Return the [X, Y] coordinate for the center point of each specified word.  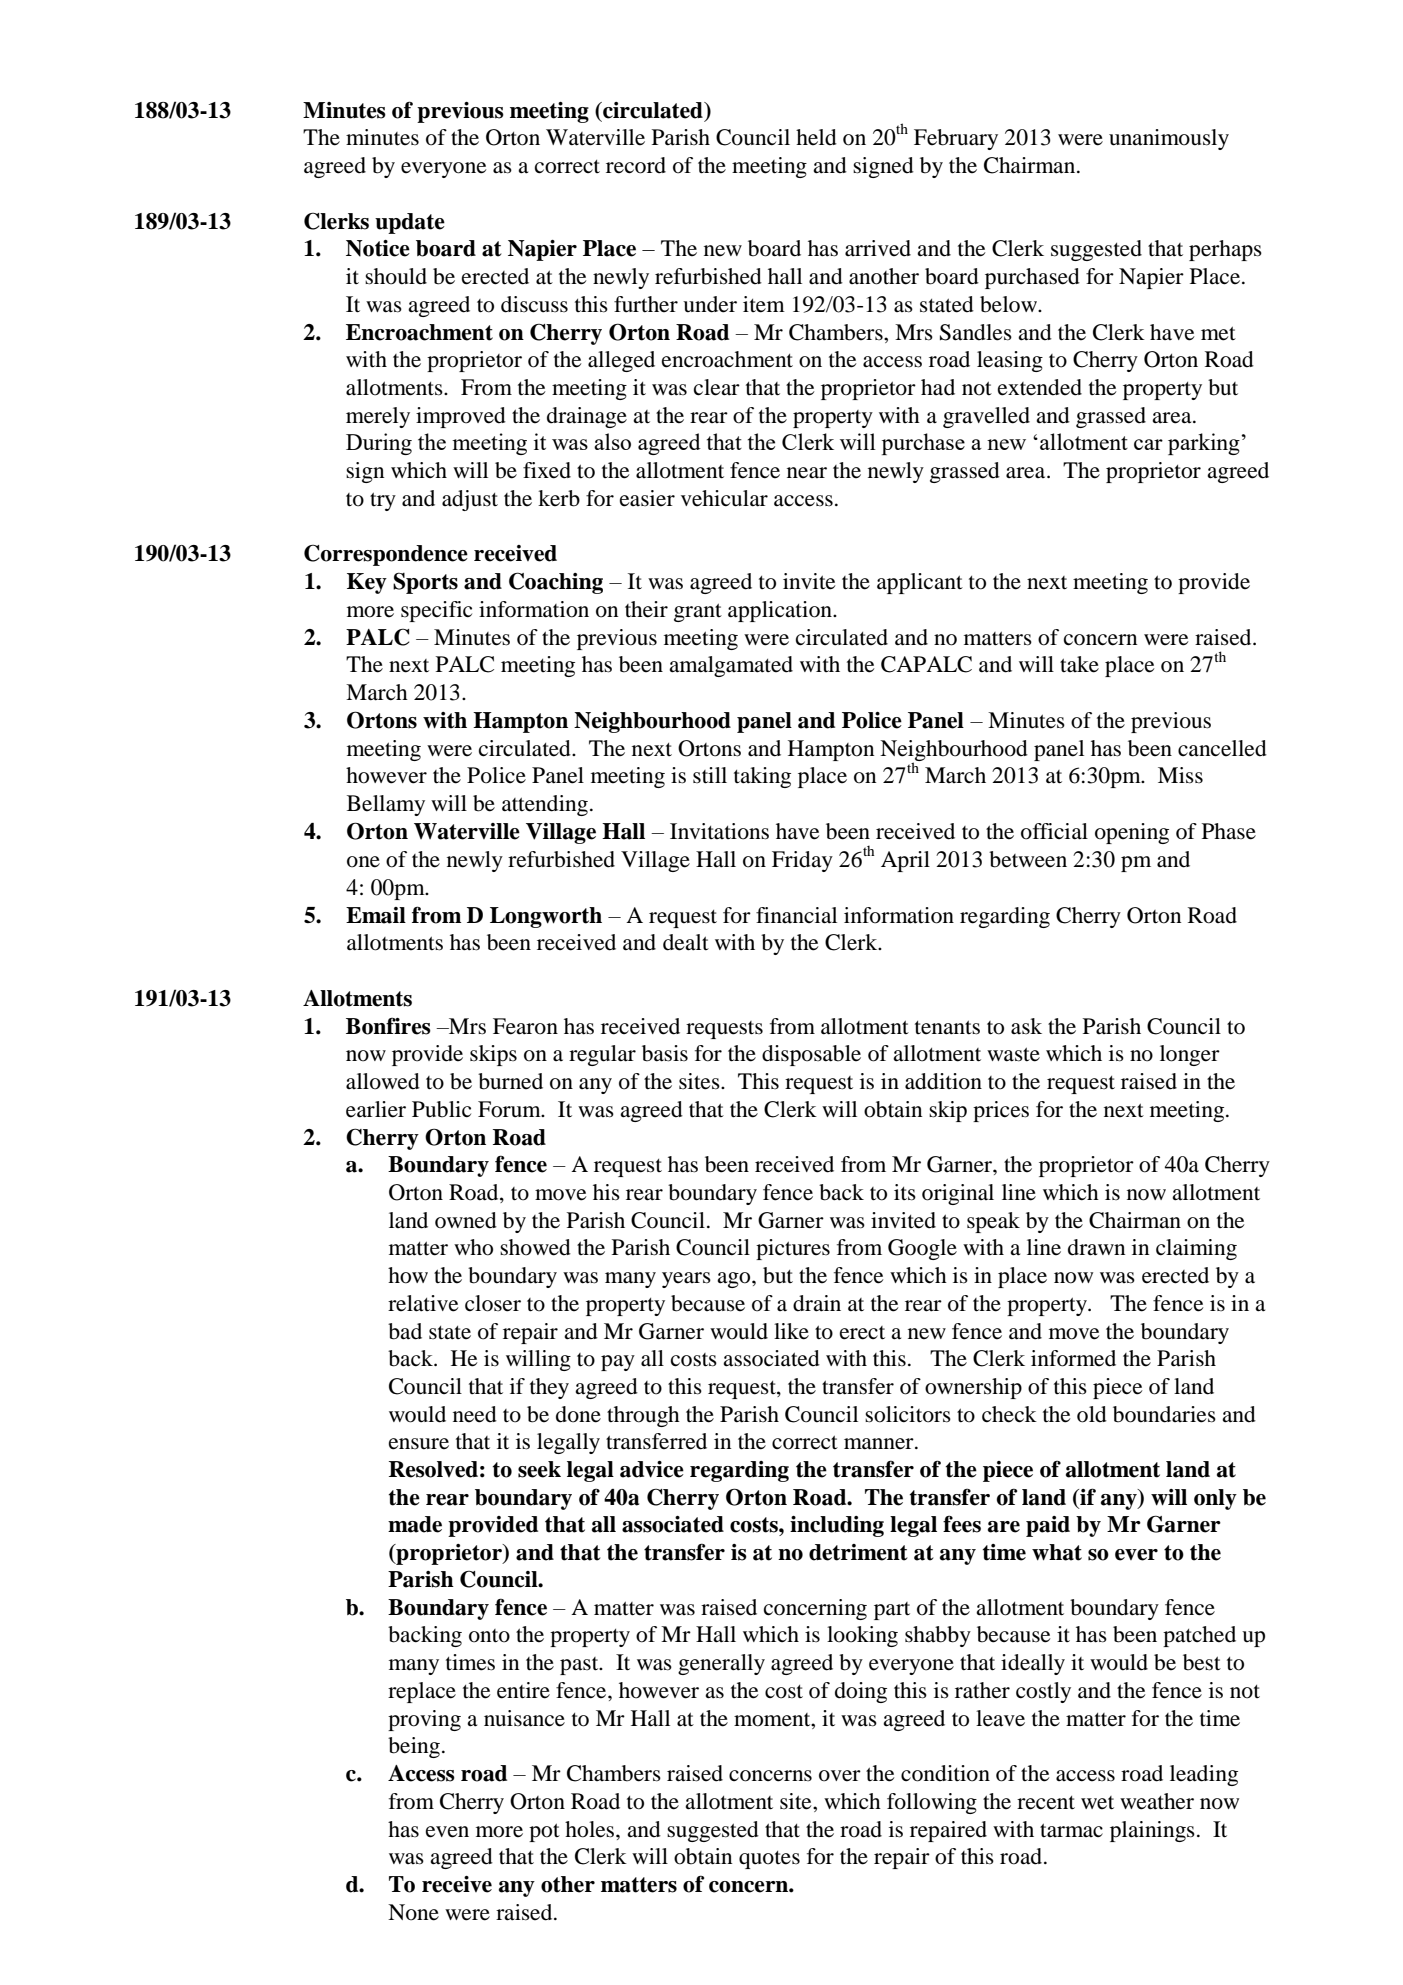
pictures [793, 1249]
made [415, 1524]
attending [545, 805]
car [1148, 444]
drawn [1096, 1247]
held [816, 137]
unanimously [1169, 139]
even [447, 1832]
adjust [470, 500]
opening [1132, 833]
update [410, 223]
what [1057, 1552]
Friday [802, 861]
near [807, 473]
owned [466, 1220]
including [837, 1526]
